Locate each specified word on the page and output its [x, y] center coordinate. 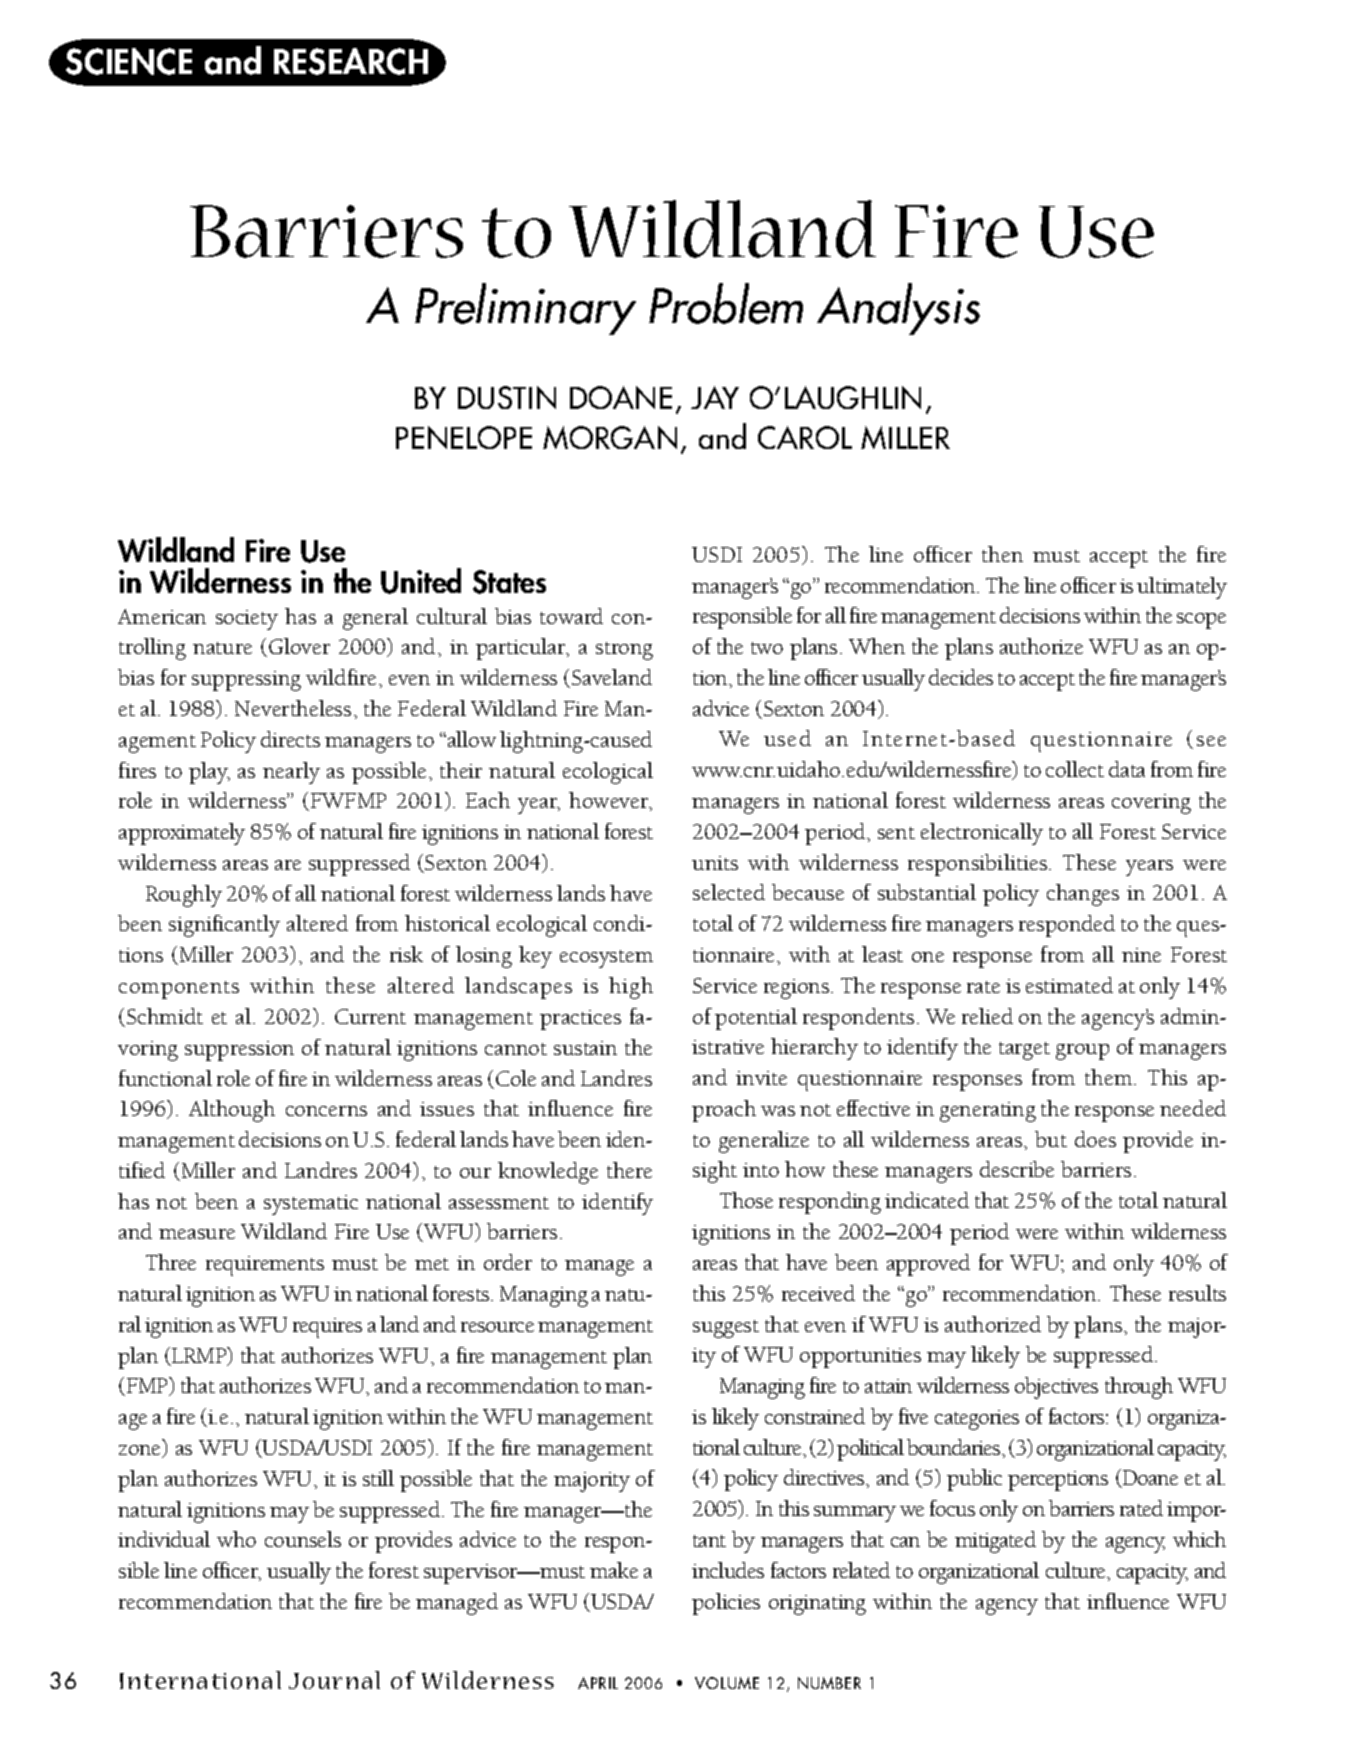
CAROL [805, 437]
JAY [715, 397]
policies [726, 1604]
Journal [334, 1680]
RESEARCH [351, 61]
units [715, 863]
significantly [224, 926]
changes [1083, 895]
